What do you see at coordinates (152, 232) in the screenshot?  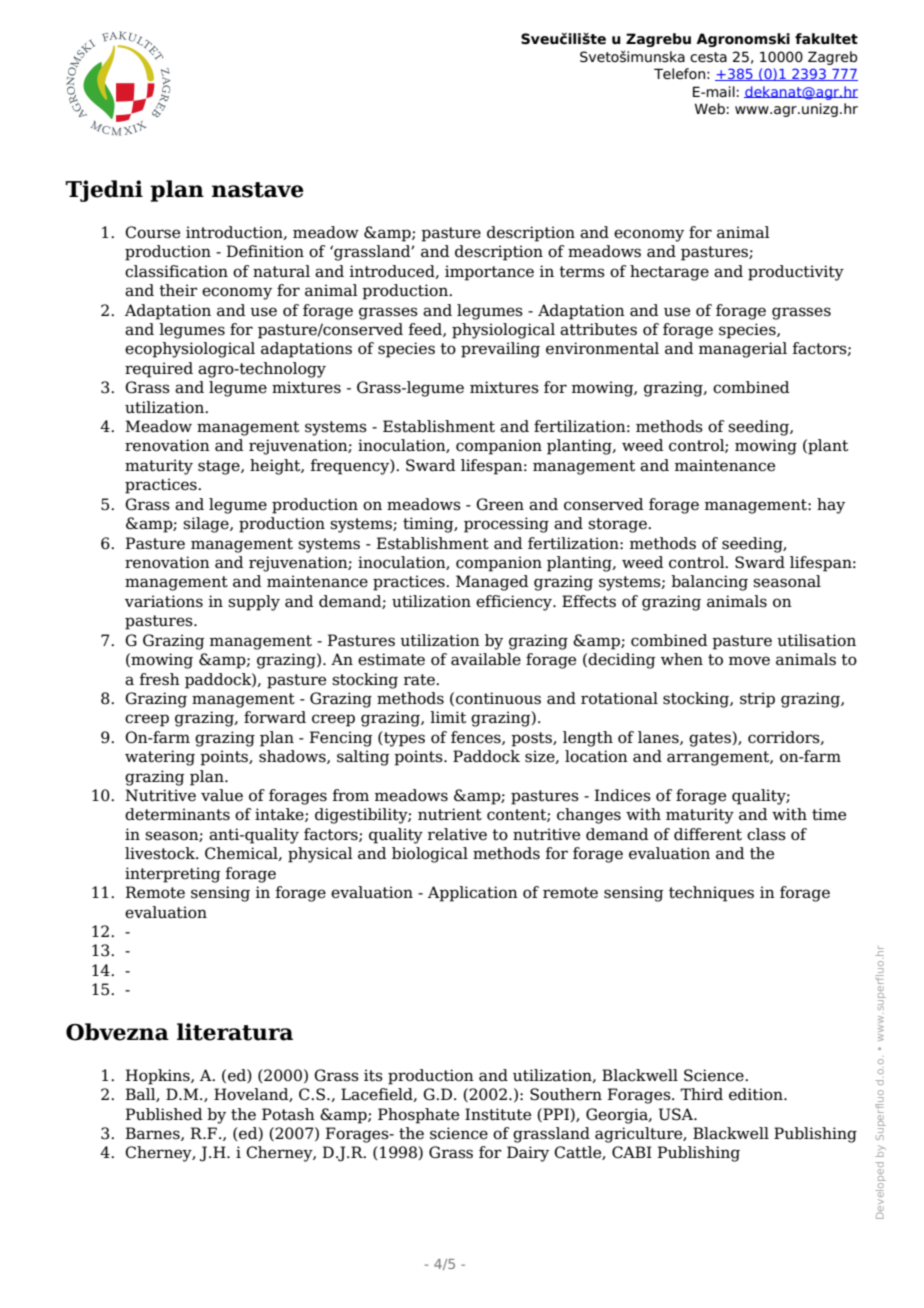 I see `Course` at bounding box center [152, 232].
